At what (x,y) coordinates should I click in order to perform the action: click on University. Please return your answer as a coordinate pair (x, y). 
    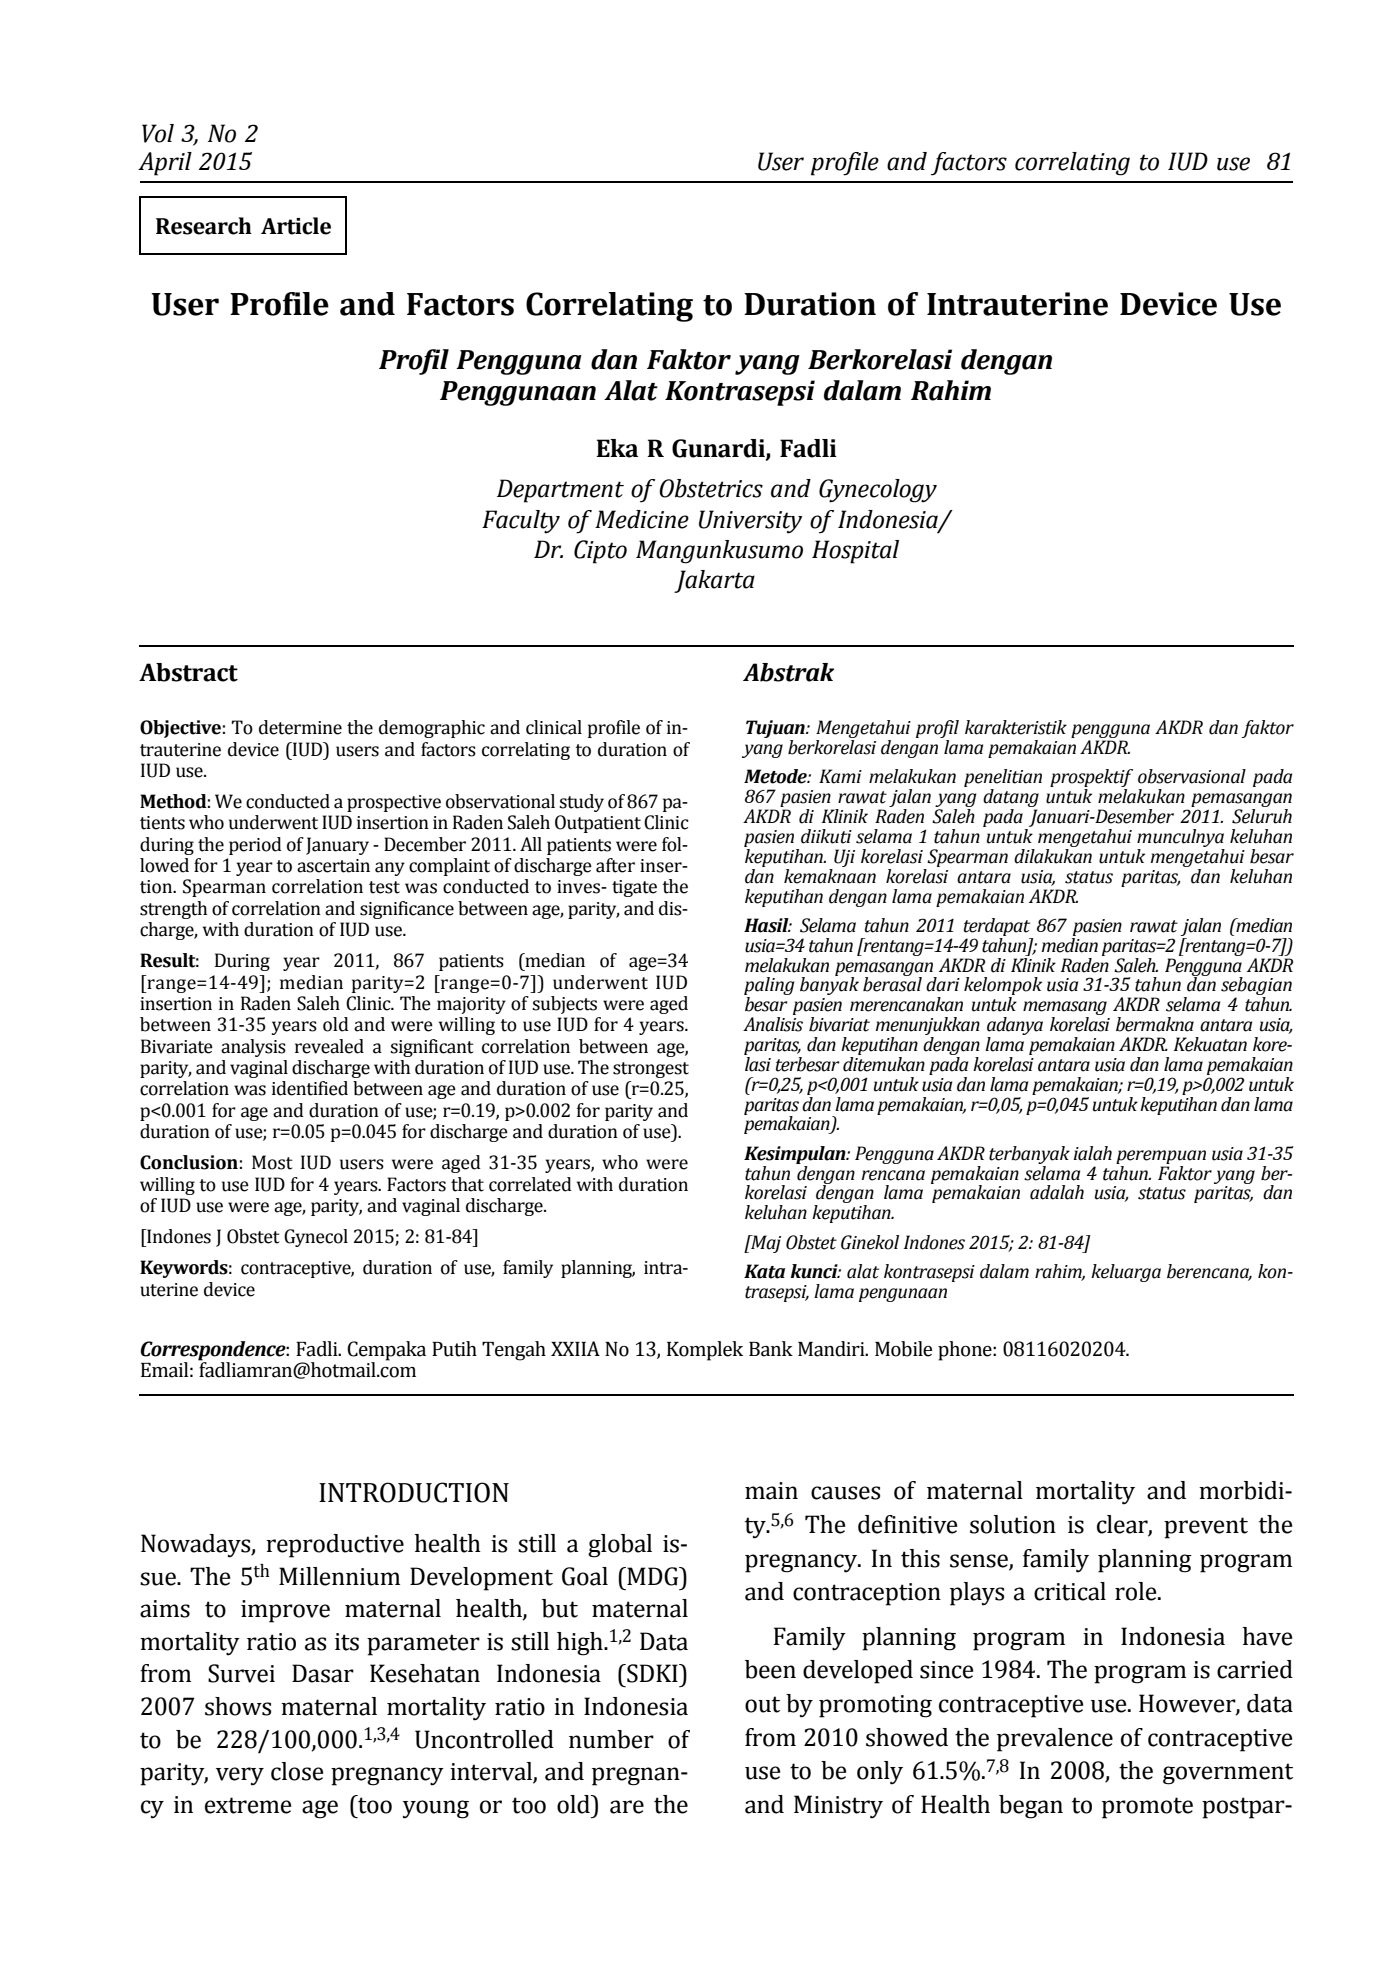
    Looking at the image, I should click on (750, 522).
